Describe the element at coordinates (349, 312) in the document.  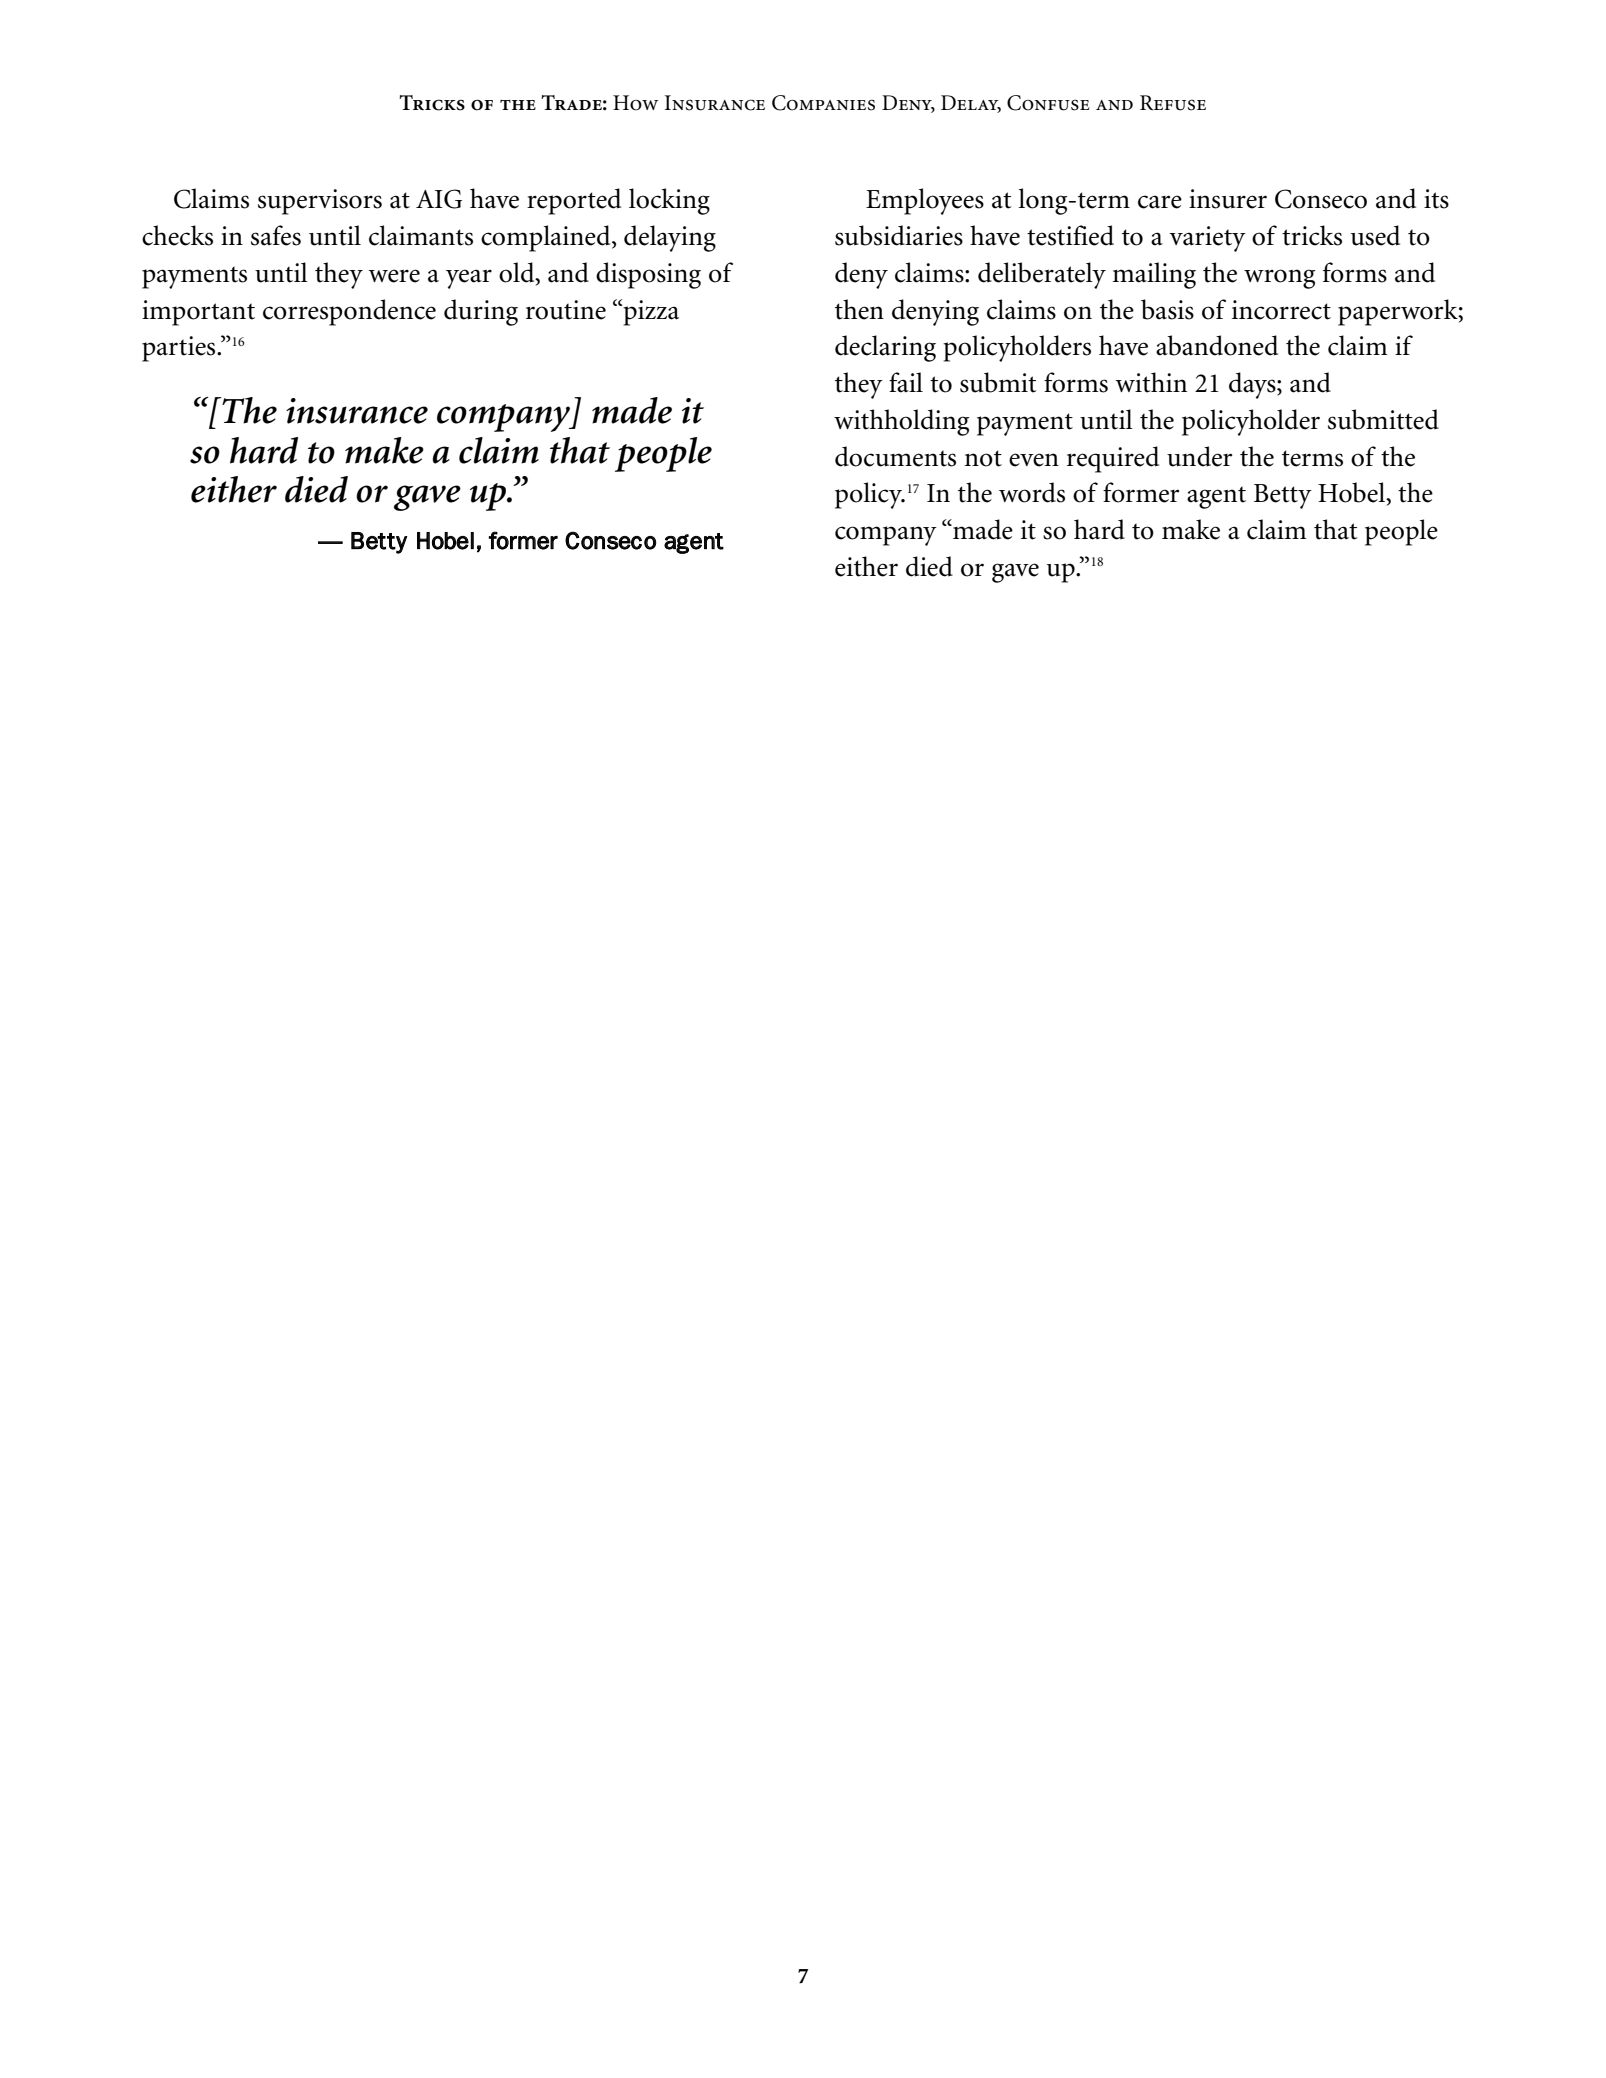
I see `correspondence` at that location.
